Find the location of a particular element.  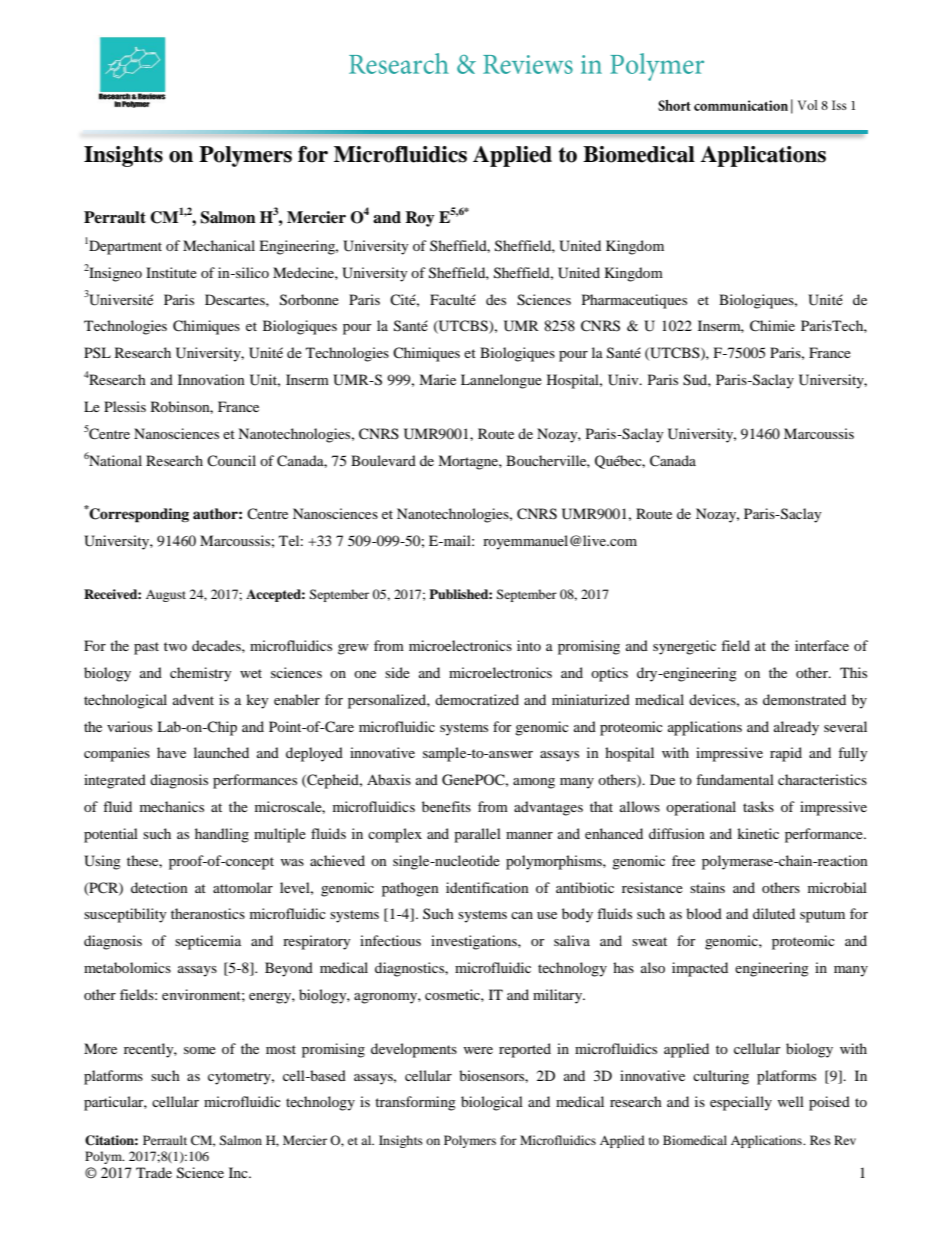

Marie is located at coordinates (437, 379).
